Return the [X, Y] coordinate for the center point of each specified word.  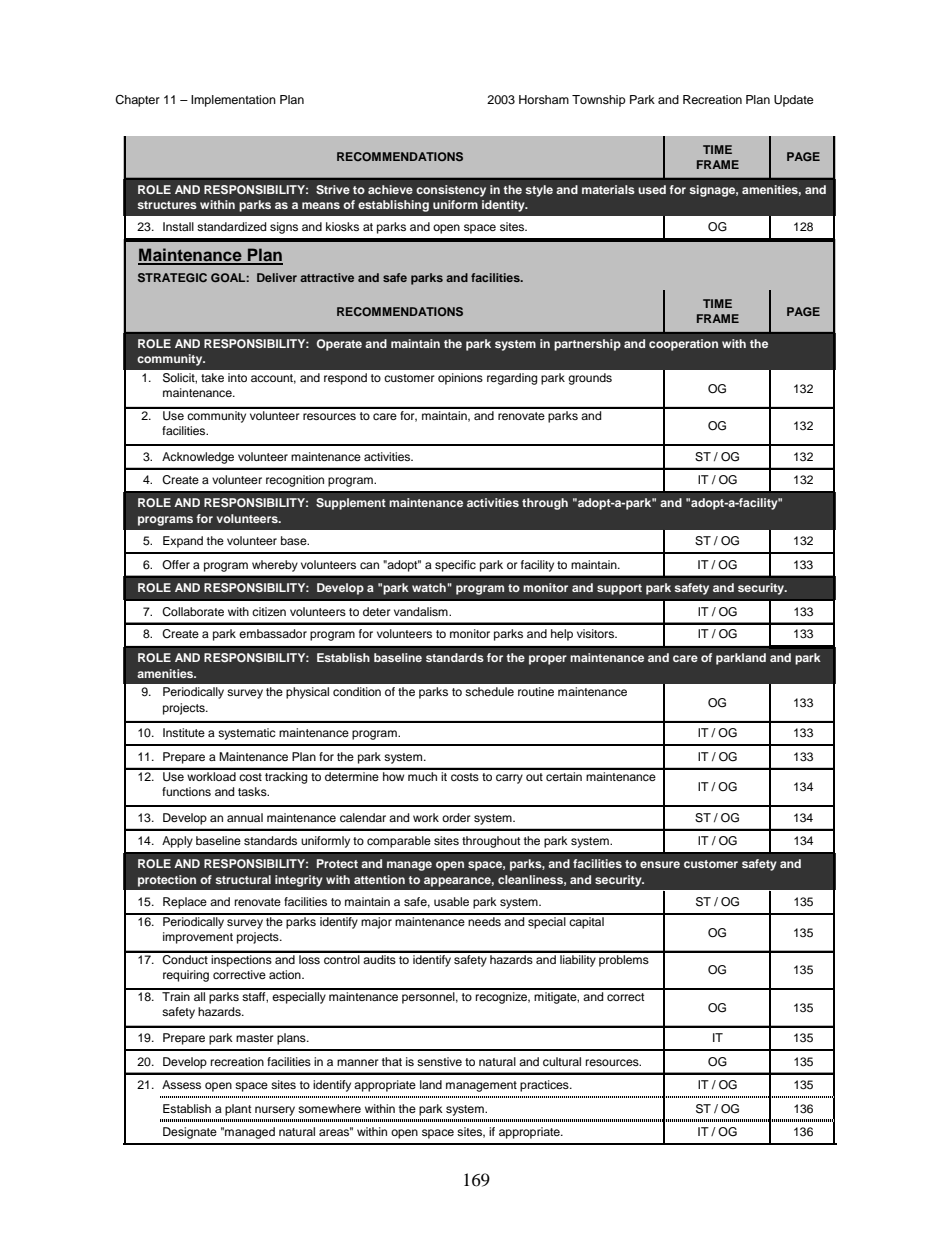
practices [545, 1086]
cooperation [683, 345]
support [619, 589]
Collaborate [193, 612]
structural [243, 879]
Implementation [233, 101]
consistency [451, 191]
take [212, 377]
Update [794, 101]
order [456, 817]
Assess [181, 1084]
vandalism [422, 611]
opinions [460, 379]
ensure [660, 864]
